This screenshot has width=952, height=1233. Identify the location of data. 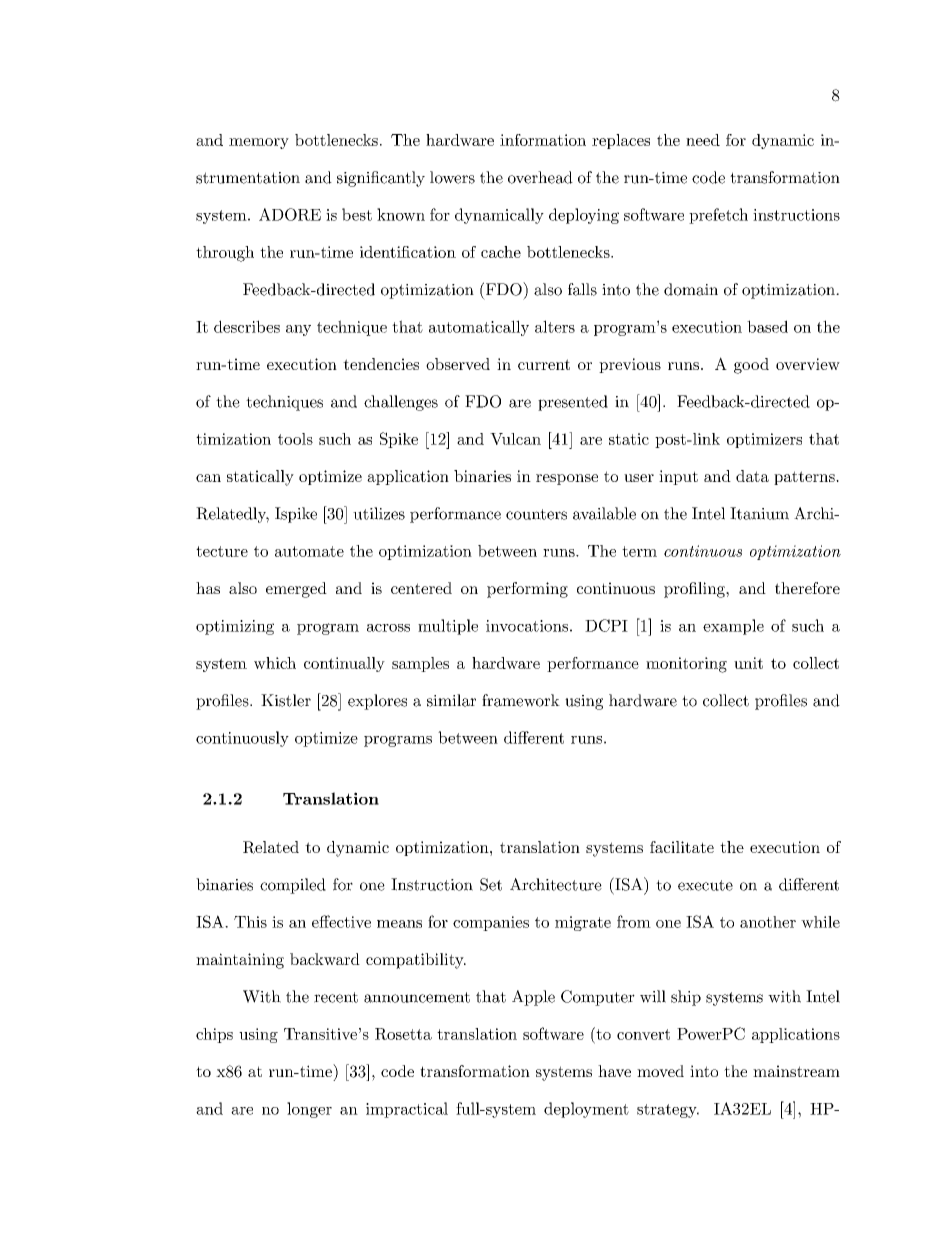
(752, 476).
